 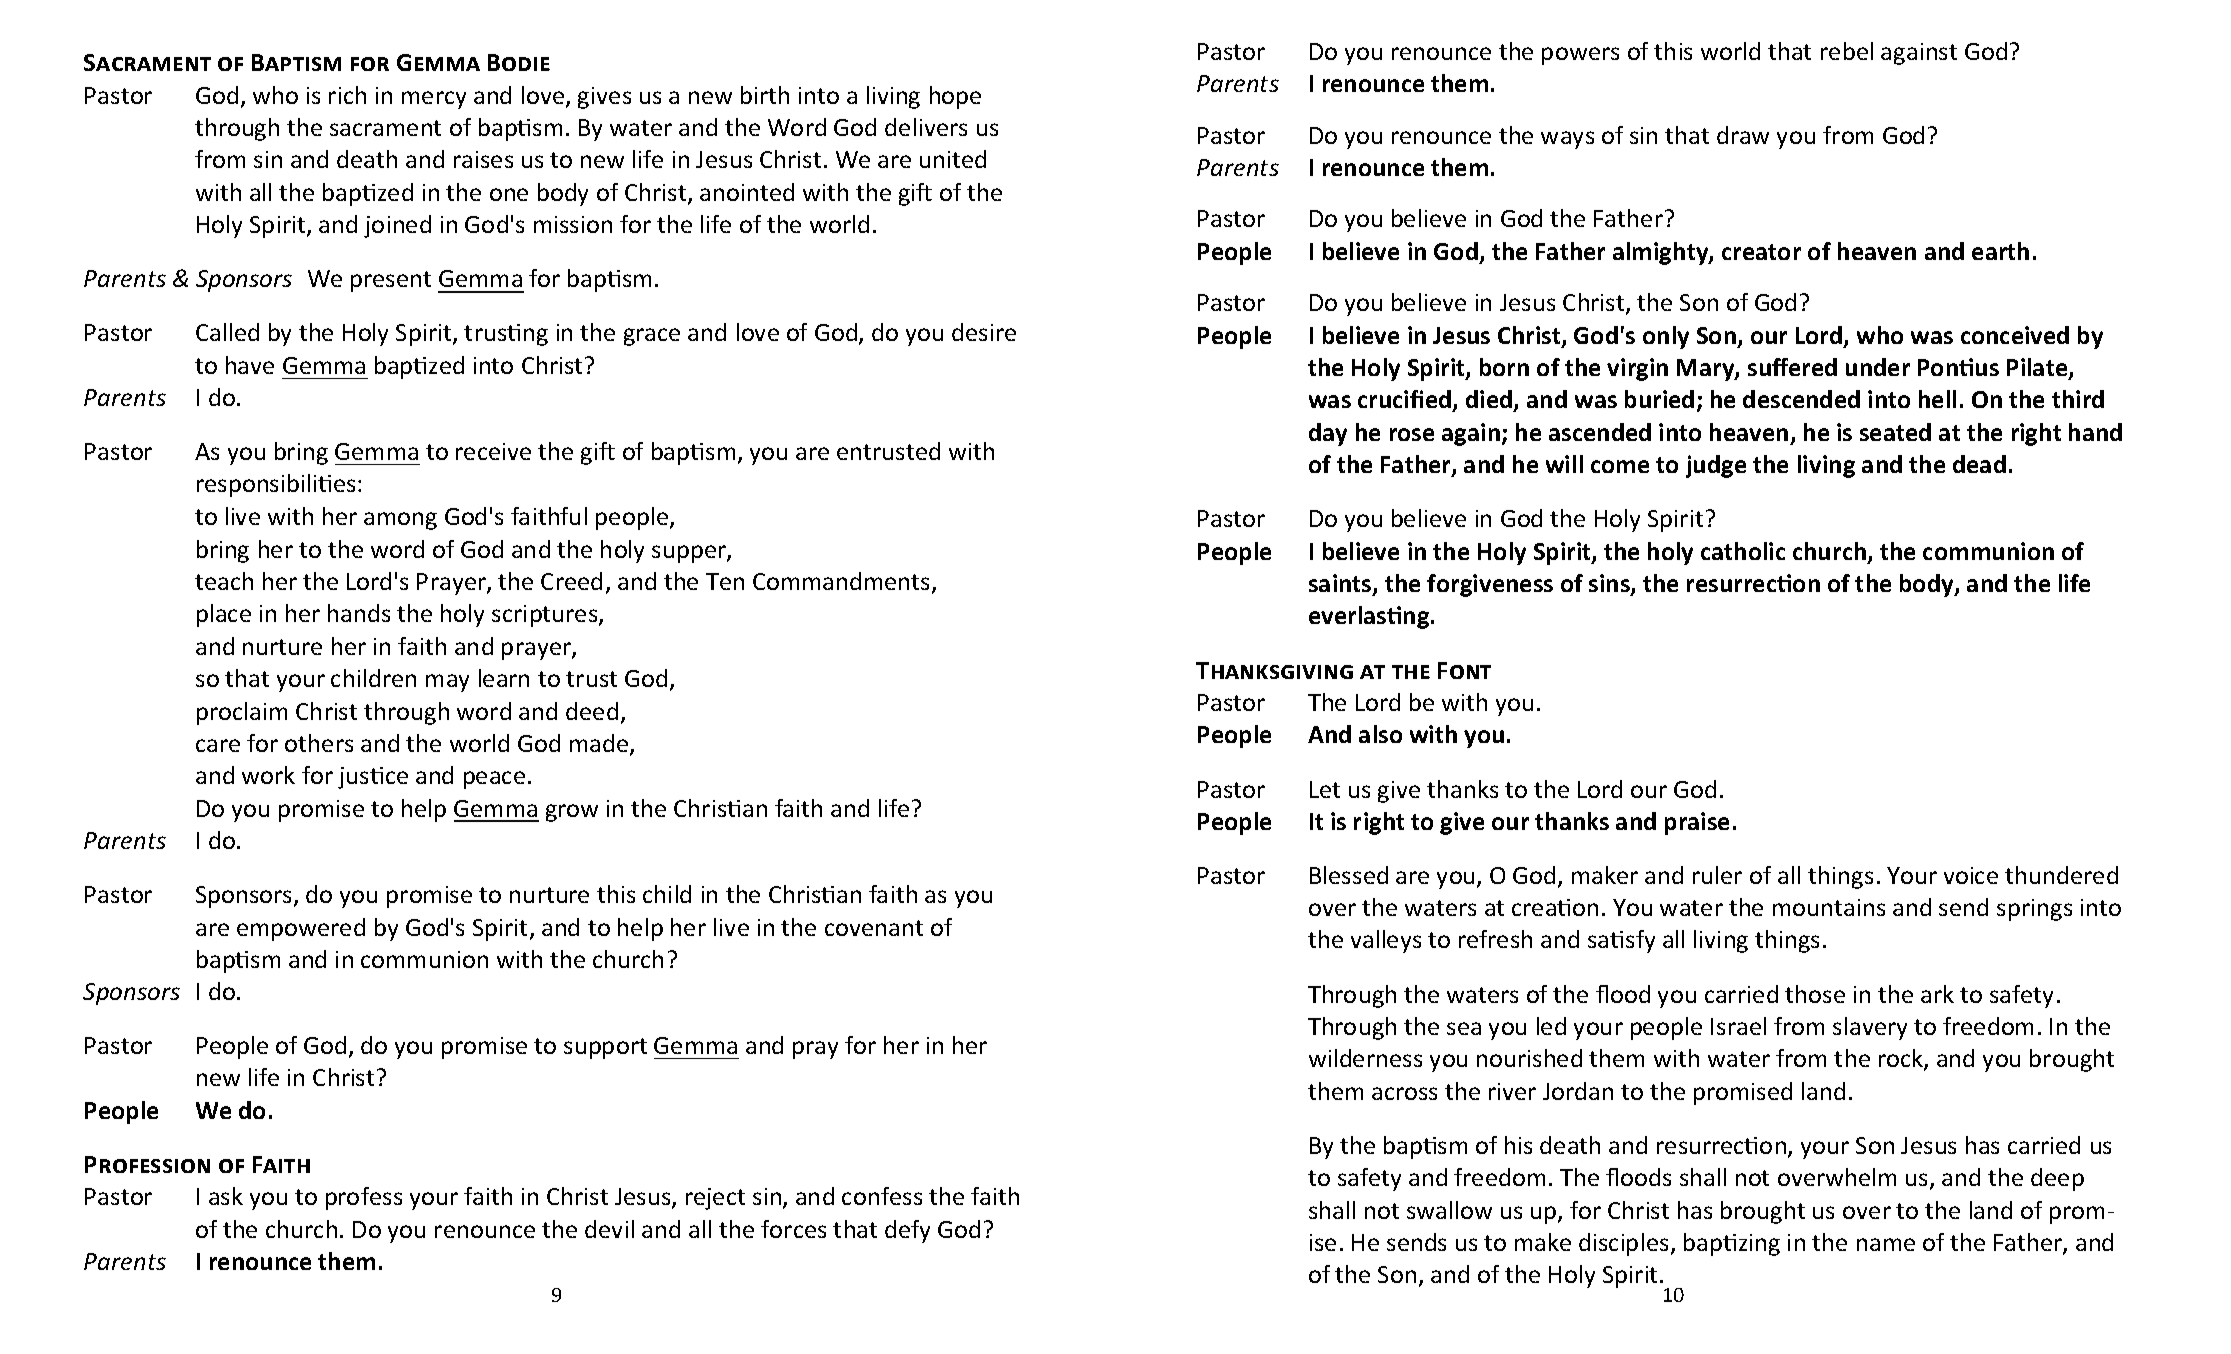 What do you see at coordinates (364, 1198) in the page?
I see `profess` at bounding box center [364, 1198].
